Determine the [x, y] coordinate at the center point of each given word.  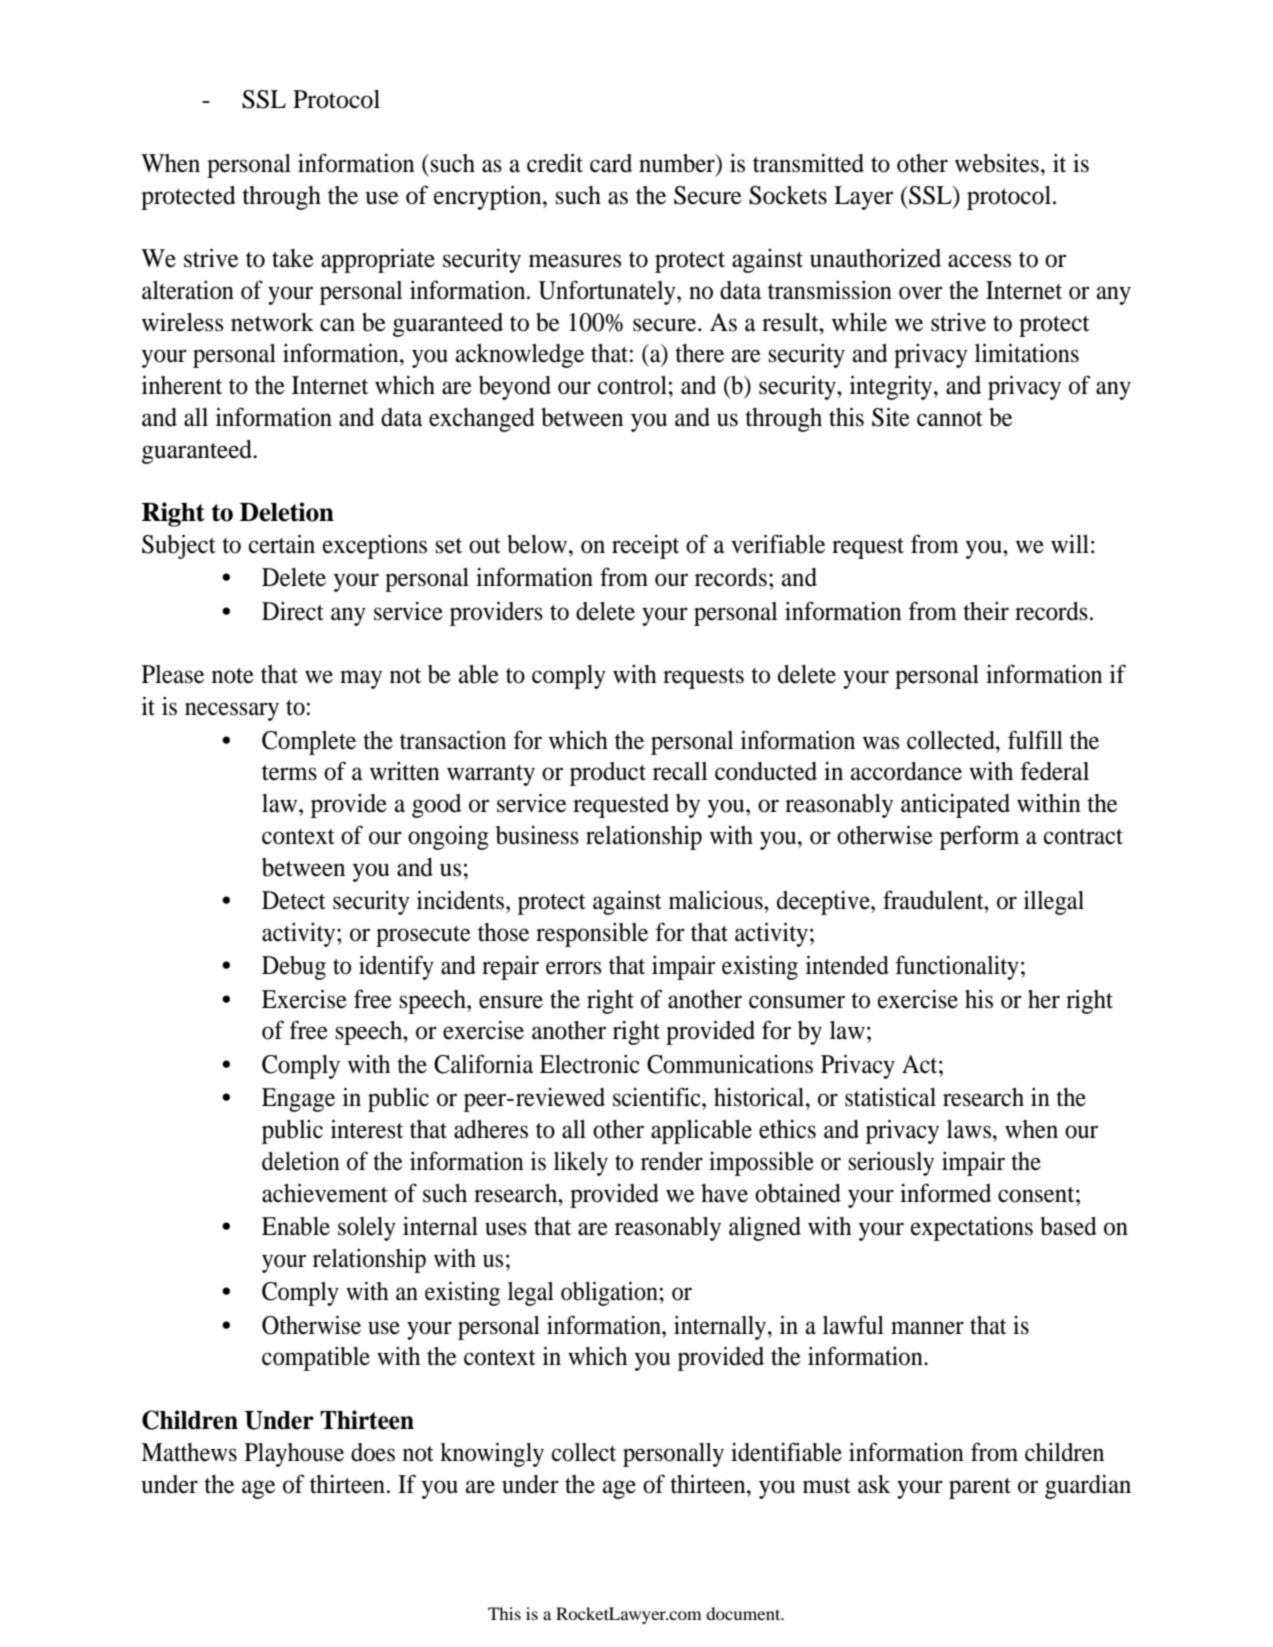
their [986, 611]
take [293, 258]
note [233, 676]
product [608, 774]
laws [969, 1129]
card [611, 163]
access [979, 261]
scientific [658, 1097]
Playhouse [294, 1455]
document [744, 1613]
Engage [298, 1100]
